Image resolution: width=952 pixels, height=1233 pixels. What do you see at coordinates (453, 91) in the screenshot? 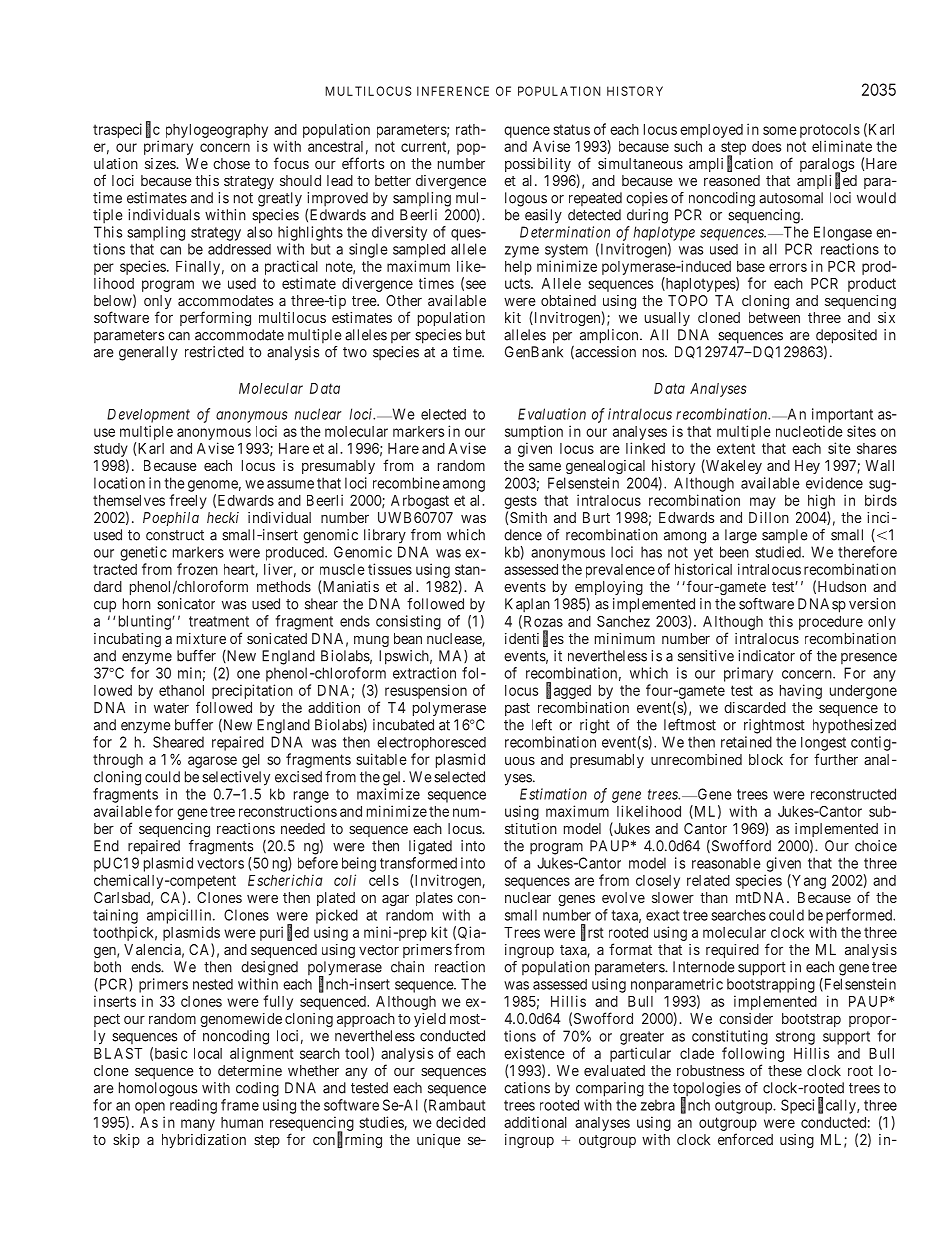
I see `INFERENCE` at bounding box center [453, 91].
